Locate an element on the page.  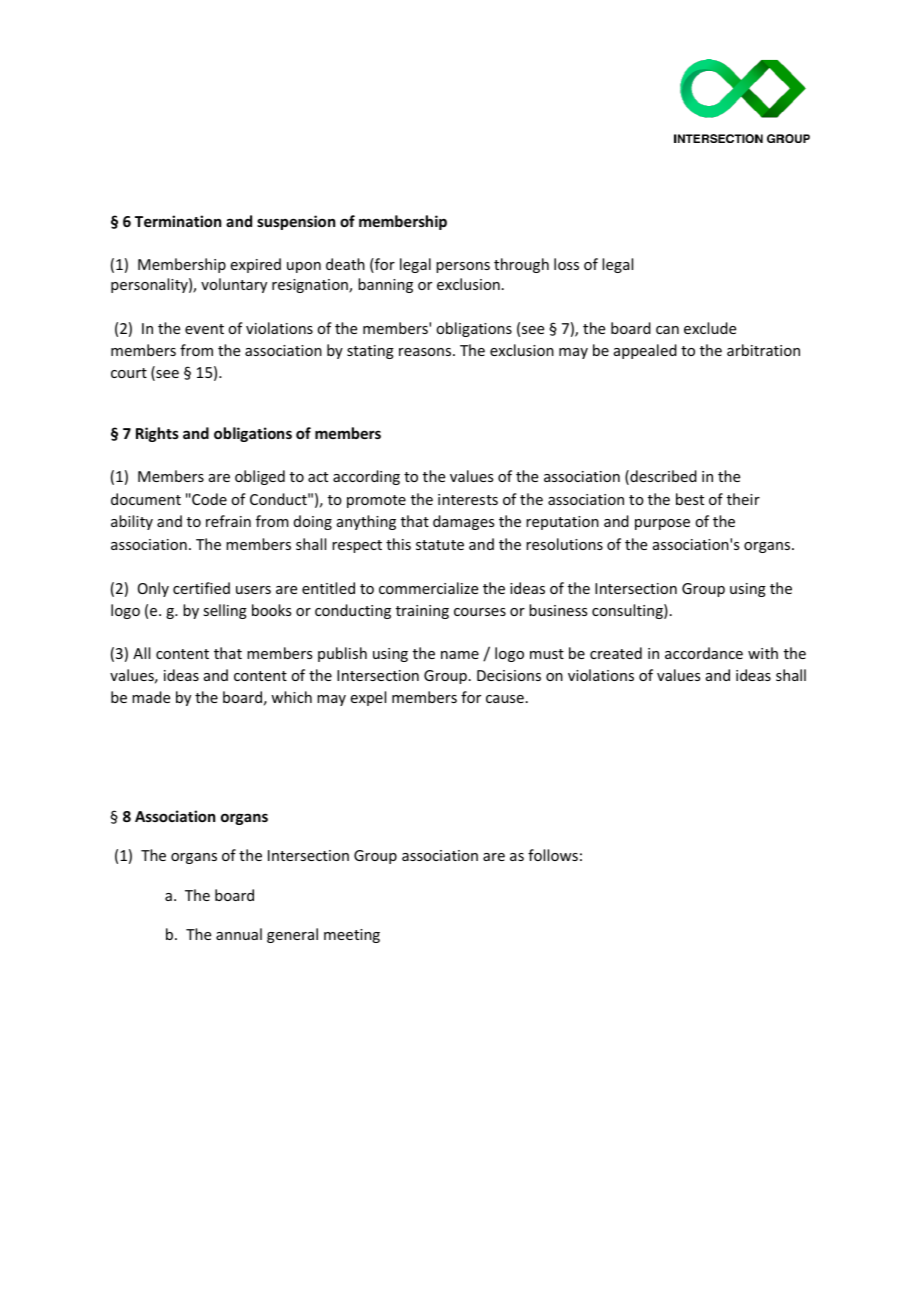
loss is located at coordinates (566, 264).
